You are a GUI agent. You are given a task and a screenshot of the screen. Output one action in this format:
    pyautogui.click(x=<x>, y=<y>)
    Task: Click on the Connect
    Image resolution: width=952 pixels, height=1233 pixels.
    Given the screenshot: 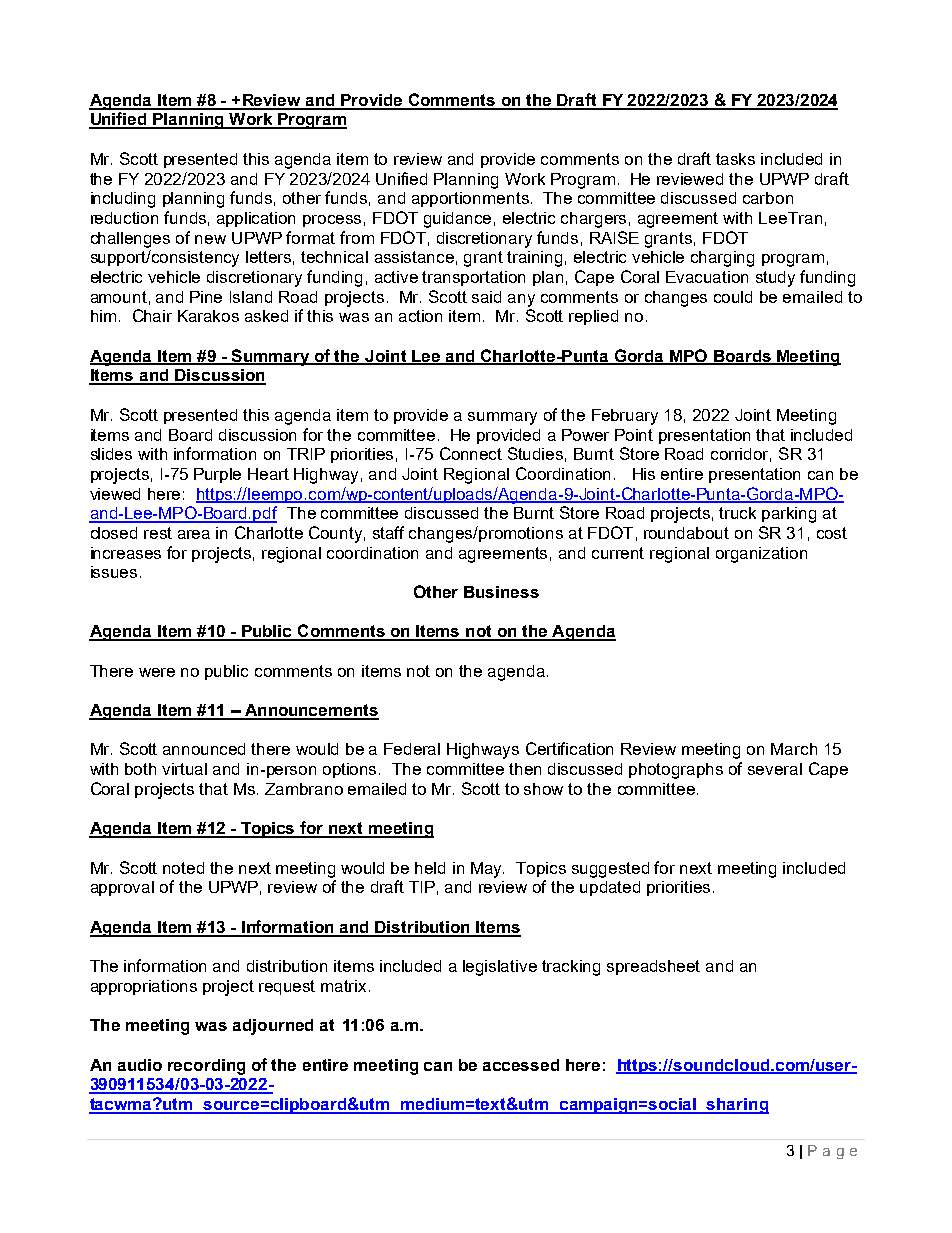 What is the action you would take?
    pyautogui.click(x=471, y=453)
